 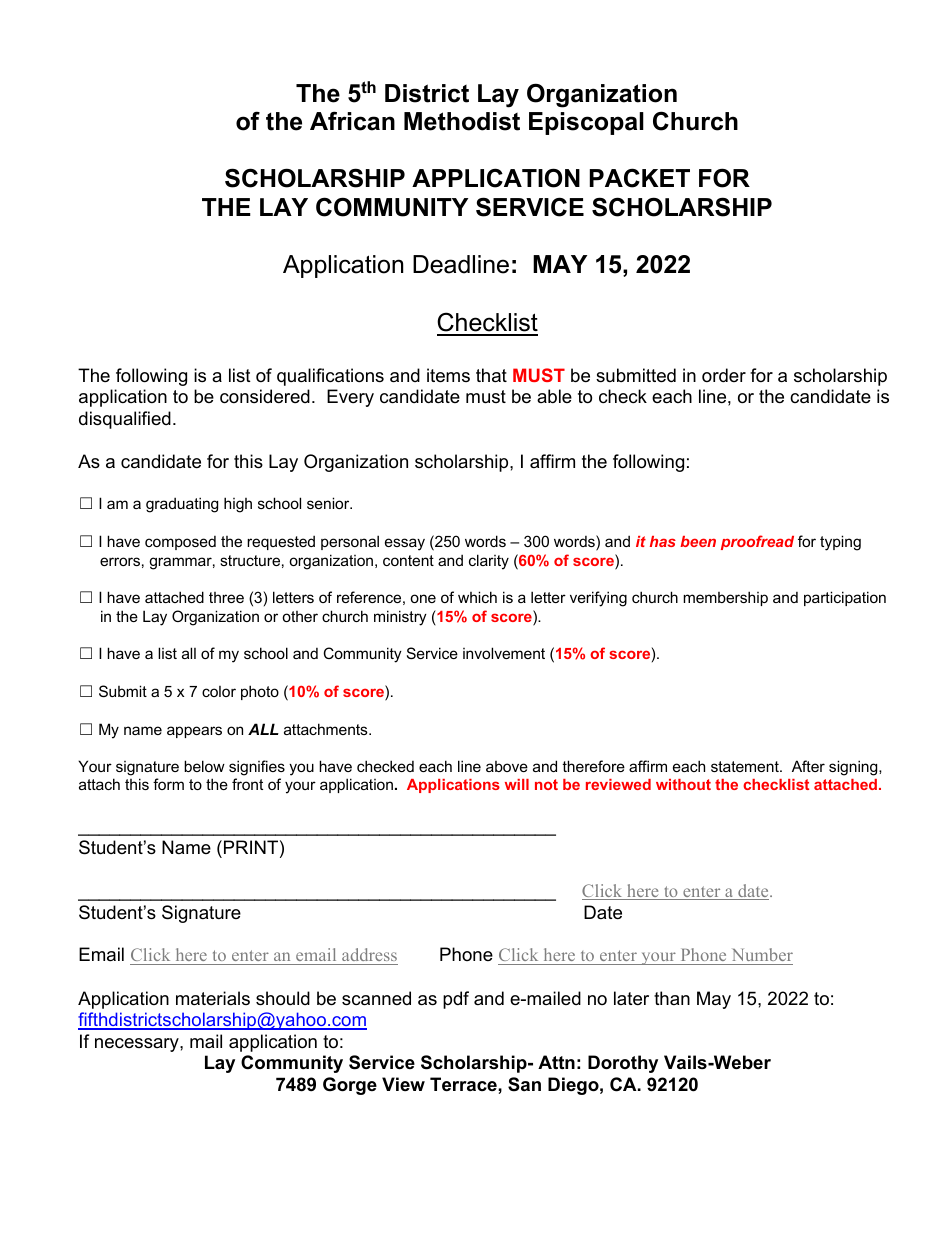 What do you see at coordinates (226, 597) in the document?
I see `three` at bounding box center [226, 597].
